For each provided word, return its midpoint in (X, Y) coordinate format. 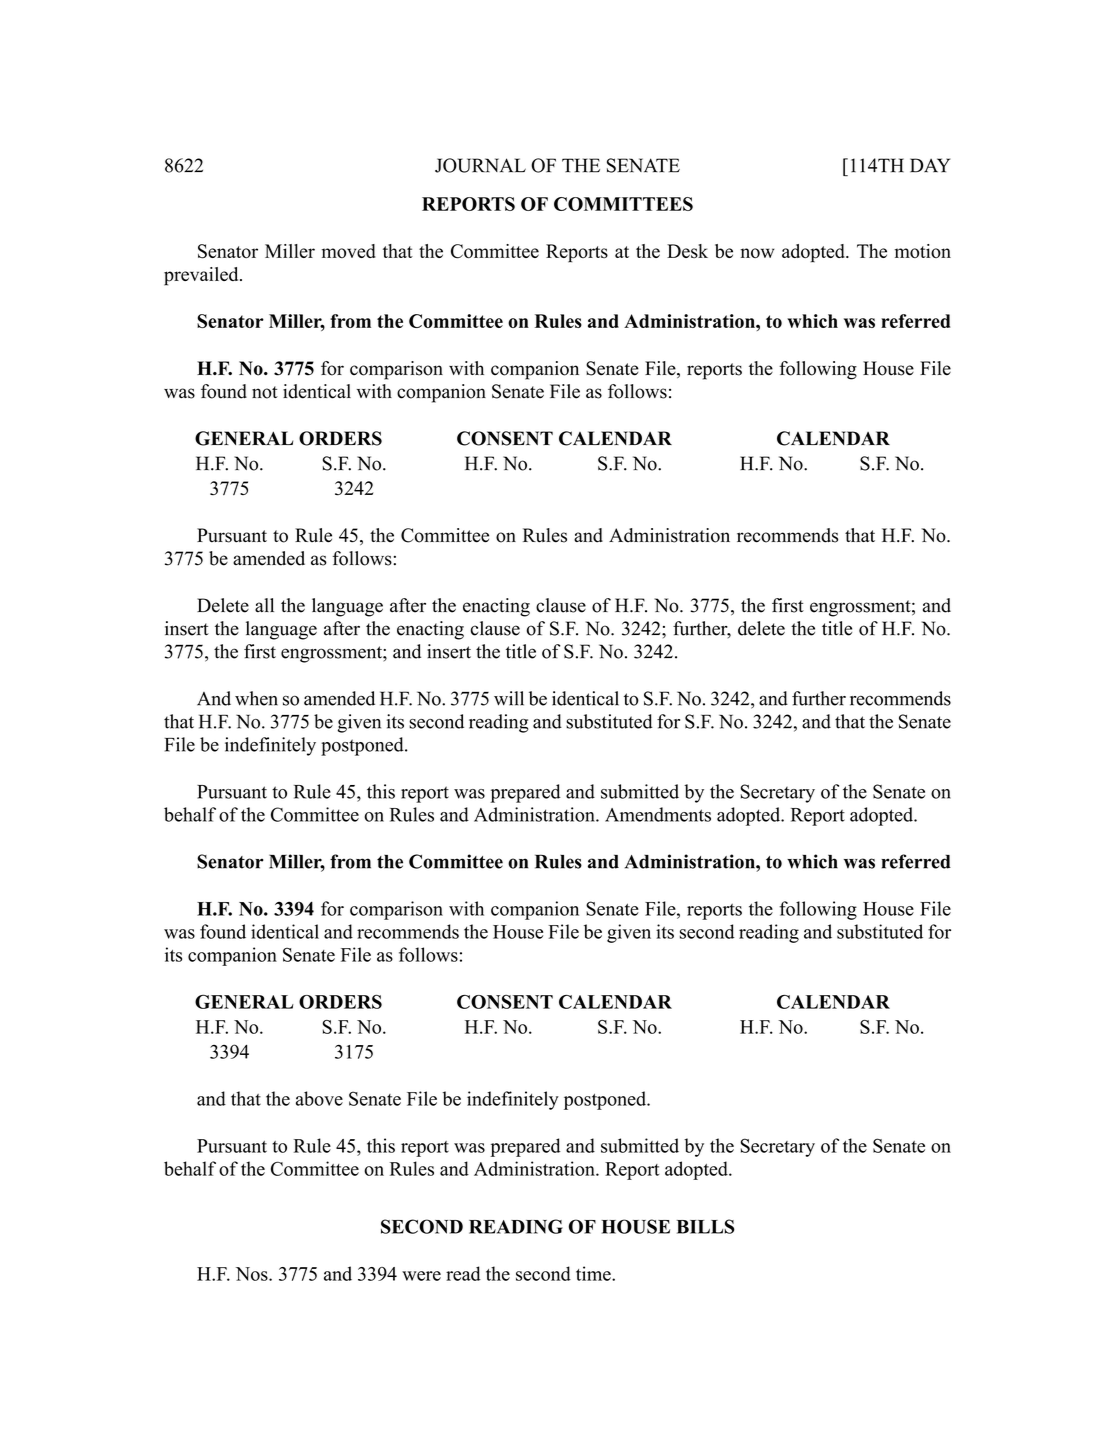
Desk (687, 251)
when (256, 698)
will (509, 698)
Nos (253, 1274)
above (319, 1098)
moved (349, 251)
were (421, 1276)
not (265, 392)
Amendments (658, 814)
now (757, 253)
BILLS (706, 1226)
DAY (930, 165)
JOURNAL (480, 165)
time (594, 1273)
